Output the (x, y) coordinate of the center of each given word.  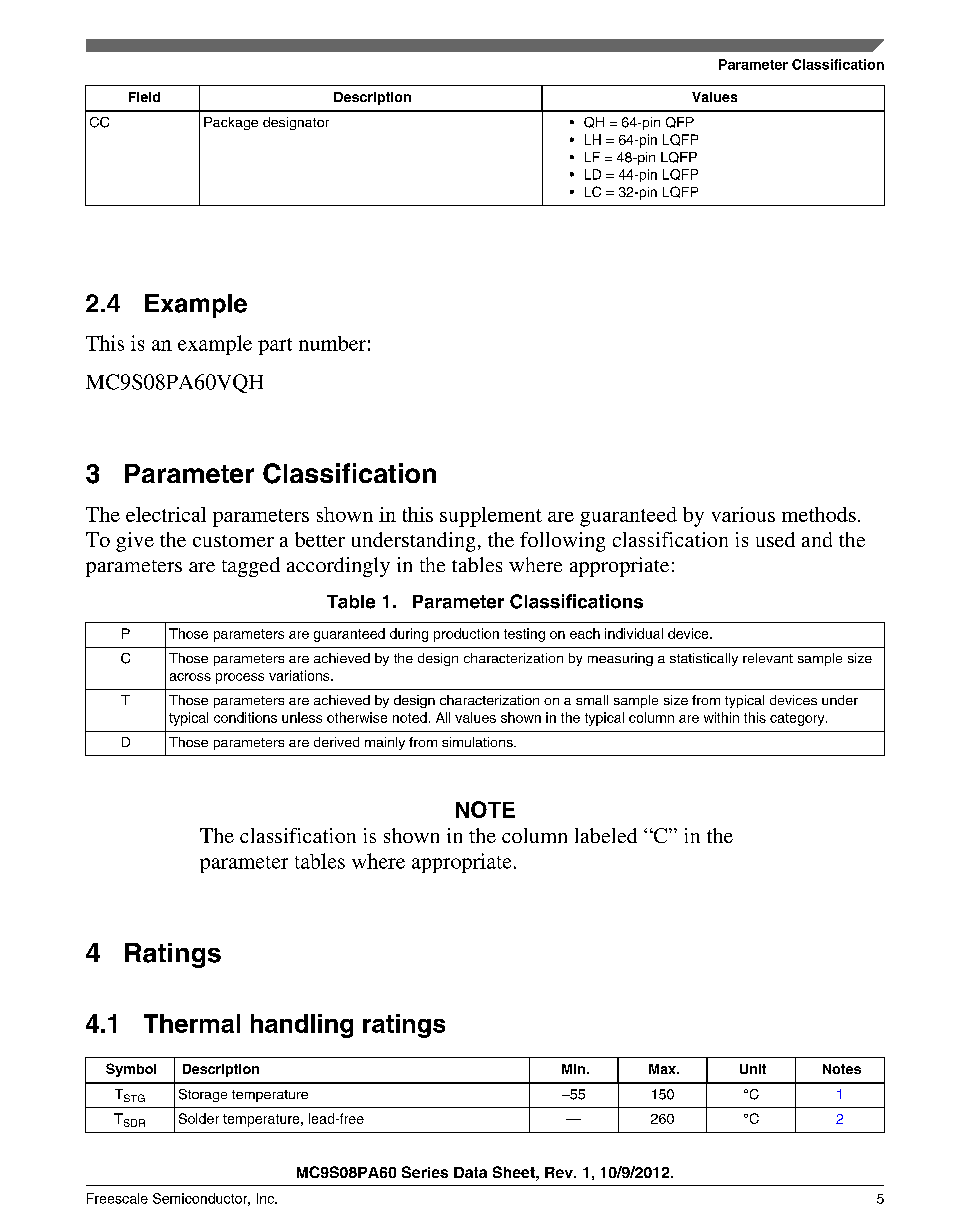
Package (231, 123)
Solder (199, 1118)
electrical (166, 514)
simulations (478, 742)
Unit (753, 1069)
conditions (245, 717)
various (743, 514)
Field (144, 97)
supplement (491, 517)
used (775, 539)
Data (470, 1172)
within (721, 717)
